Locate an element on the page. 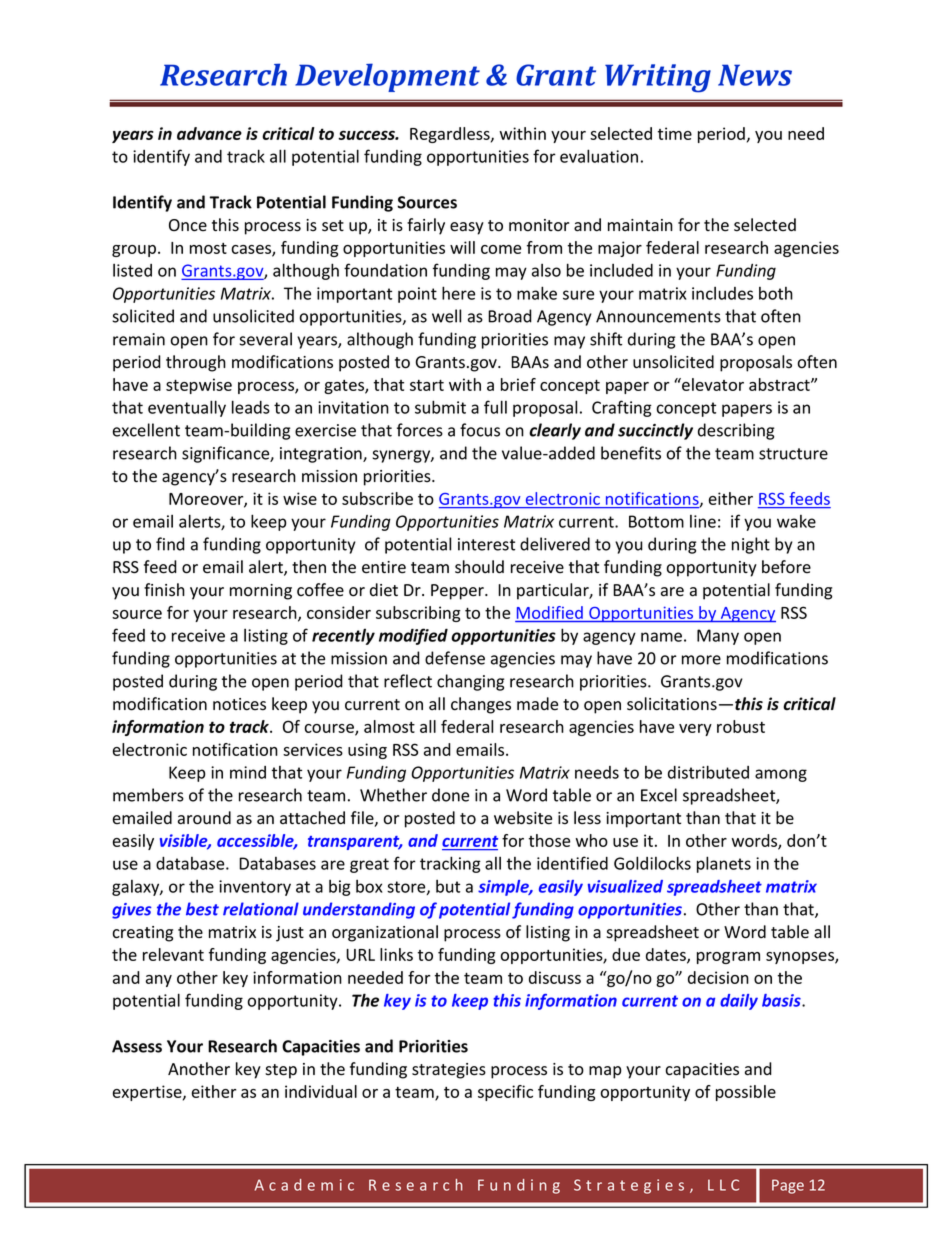 The width and height of the document is (952, 1233). Development is located at coordinates (387, 77).
